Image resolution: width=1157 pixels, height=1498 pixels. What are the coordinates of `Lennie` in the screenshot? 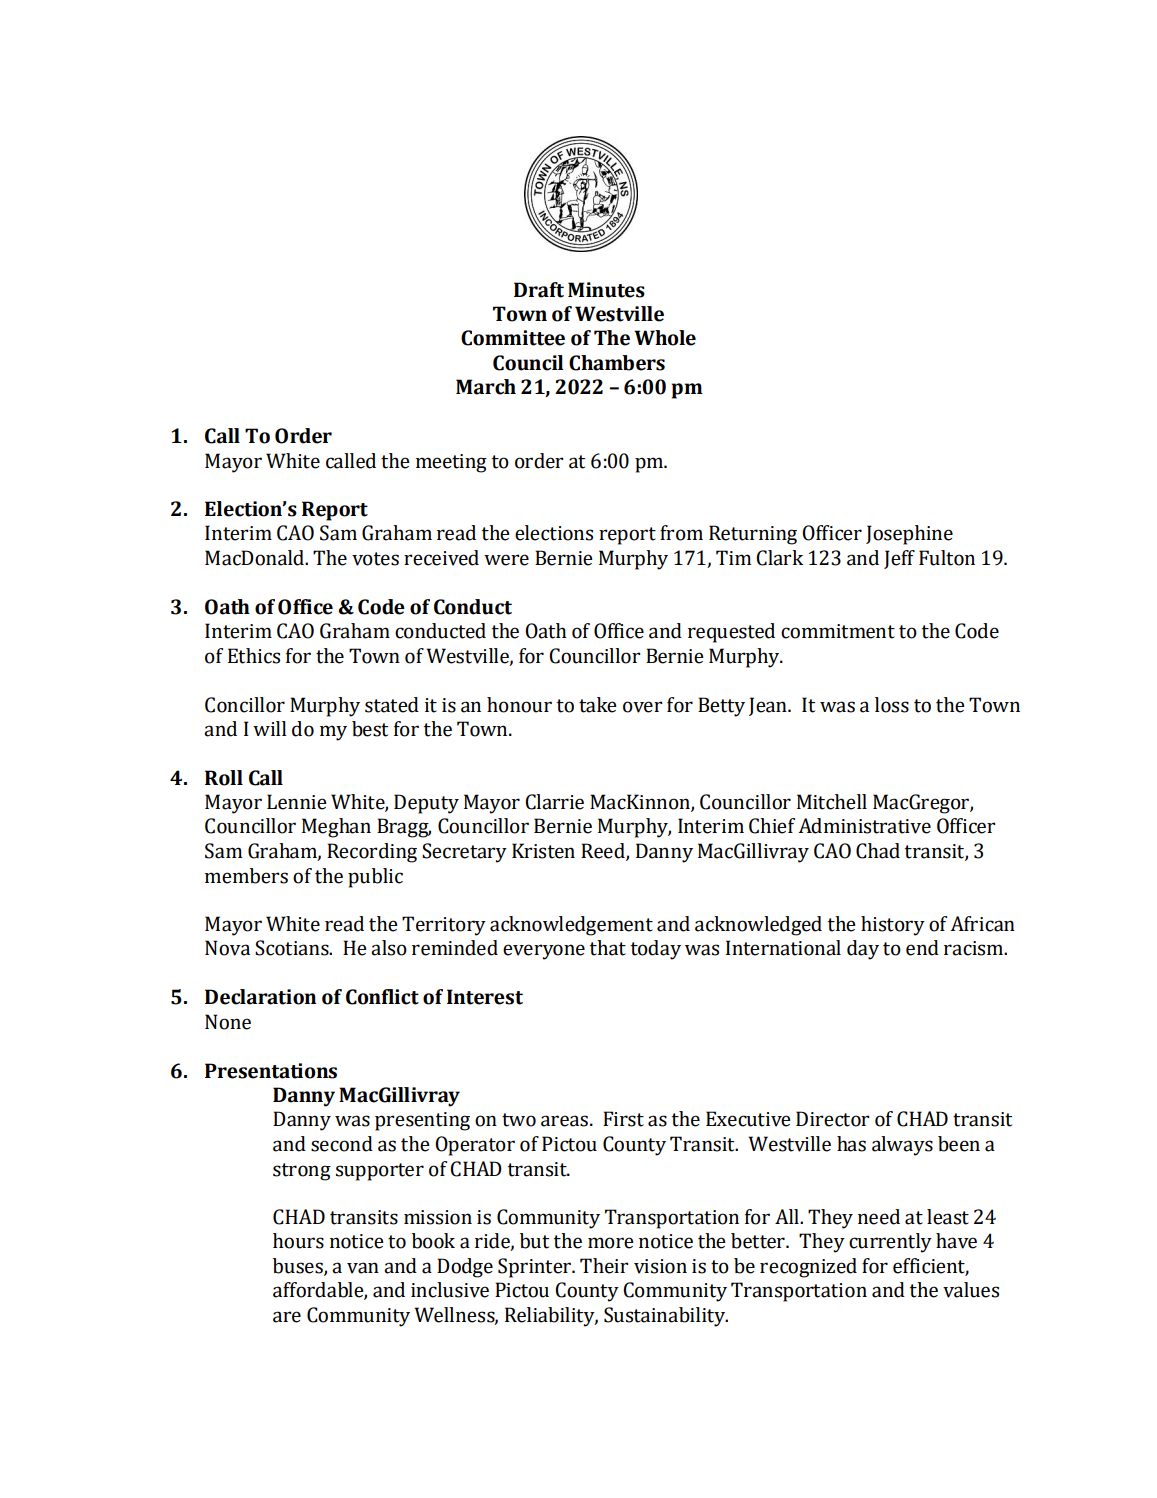 It's located at (297, 802).
